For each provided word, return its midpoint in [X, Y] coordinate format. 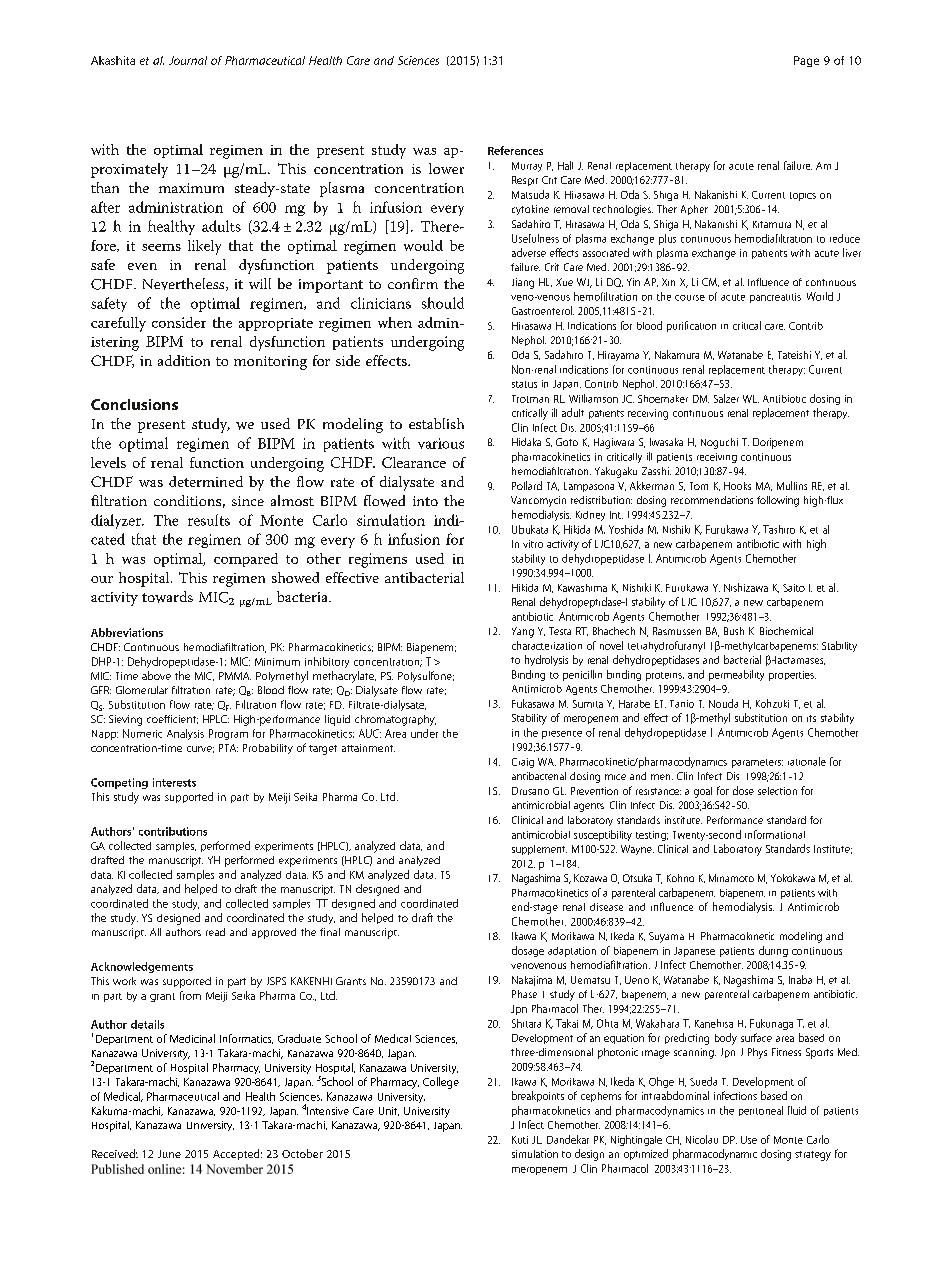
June [169, 1154]
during [773, 951]
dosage [528, 951]
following [778, 501]
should [443, 303]
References [515, 150]
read [215, 932]
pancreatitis [775, 298]
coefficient [172, 719]
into [425, 501]
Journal [188, 60]
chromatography [395, 720]
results [209, 520]
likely [204, 247]
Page [806, 61]
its [811, 718]
